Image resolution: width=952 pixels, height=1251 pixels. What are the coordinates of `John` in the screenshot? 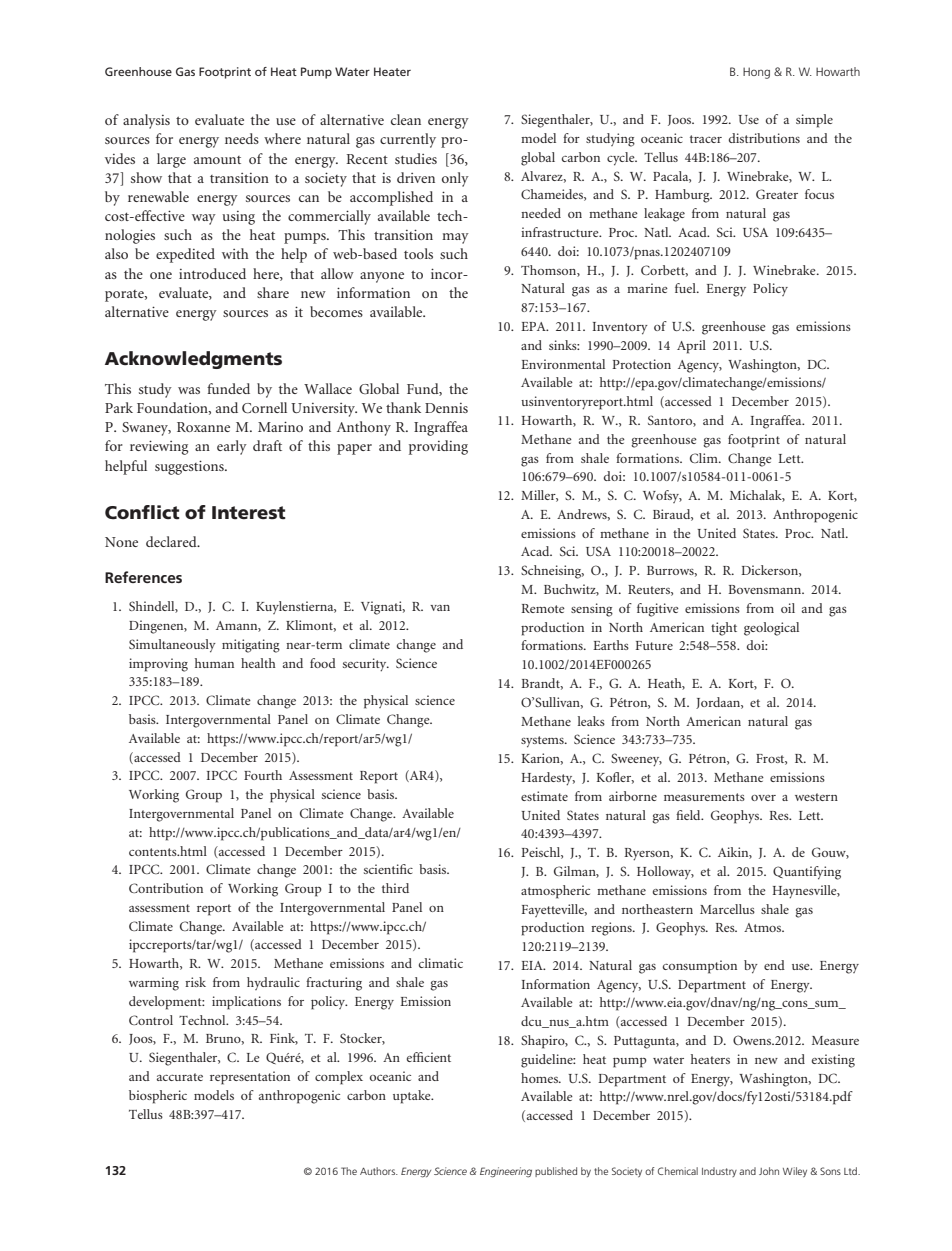 It's located at (769, 1171).
